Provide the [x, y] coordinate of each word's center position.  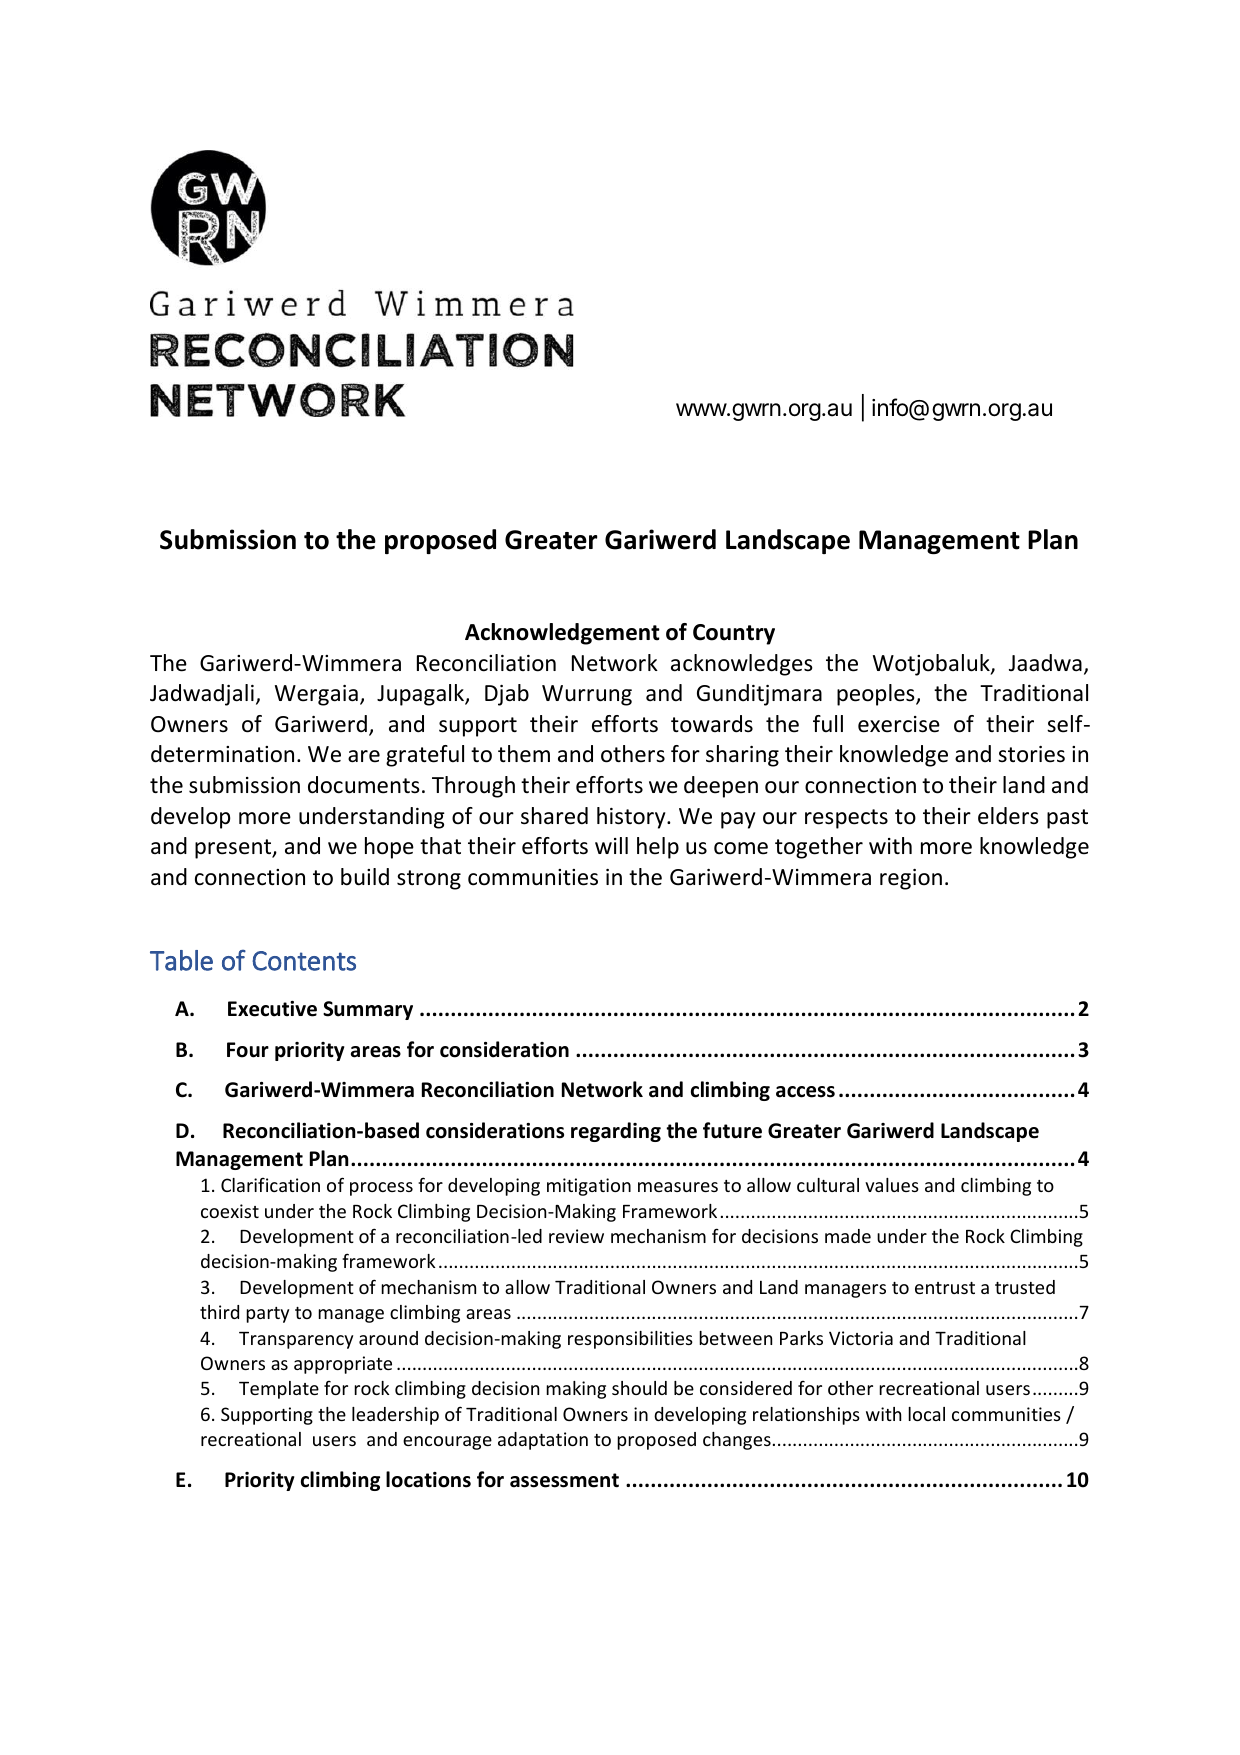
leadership [395, 1416]
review [576, 1236]
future [732, 1130]
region [911, 879]
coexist [230, 1211]
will [611, 845]
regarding [616, 1132]
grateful [425, 756]
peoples [877, 695]
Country [734, 634]
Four [248, 1050]
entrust [945, 1288]
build [365, 877]
